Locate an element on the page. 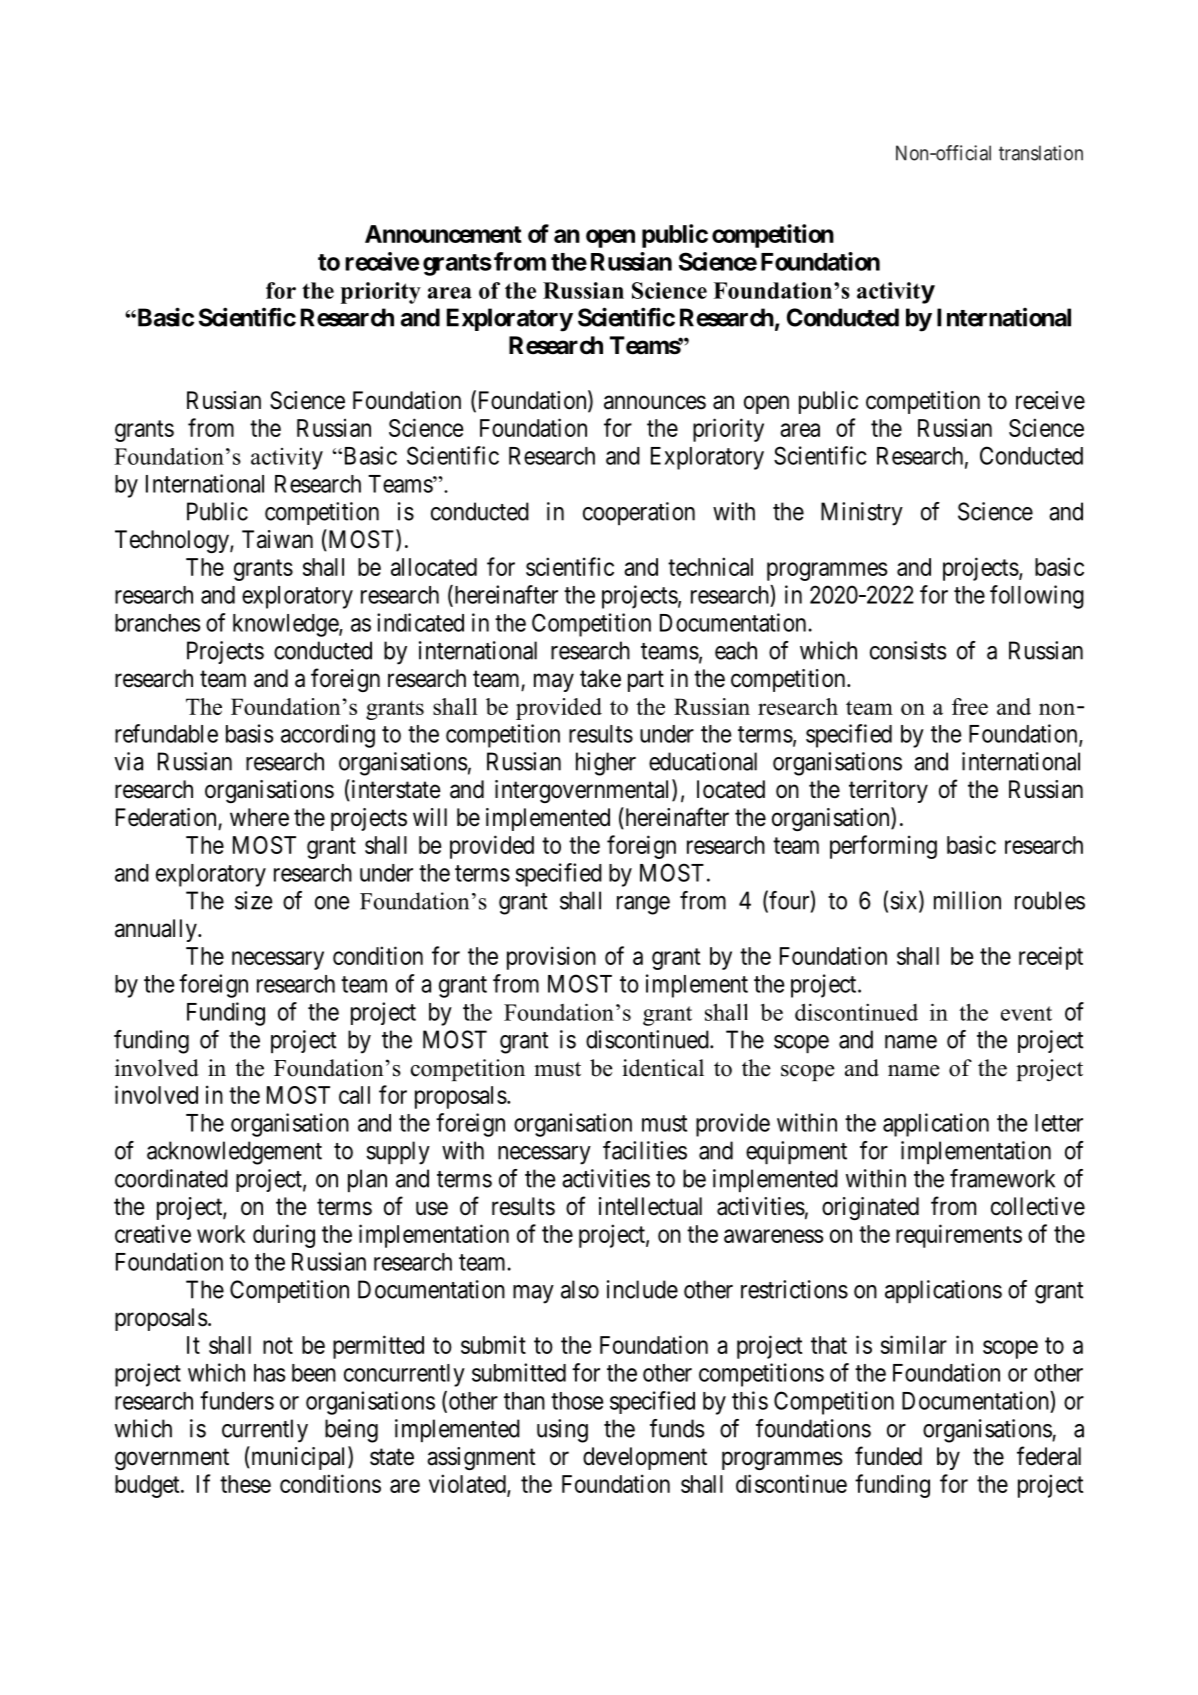  Announcement is located at coordinates (443, 234).
